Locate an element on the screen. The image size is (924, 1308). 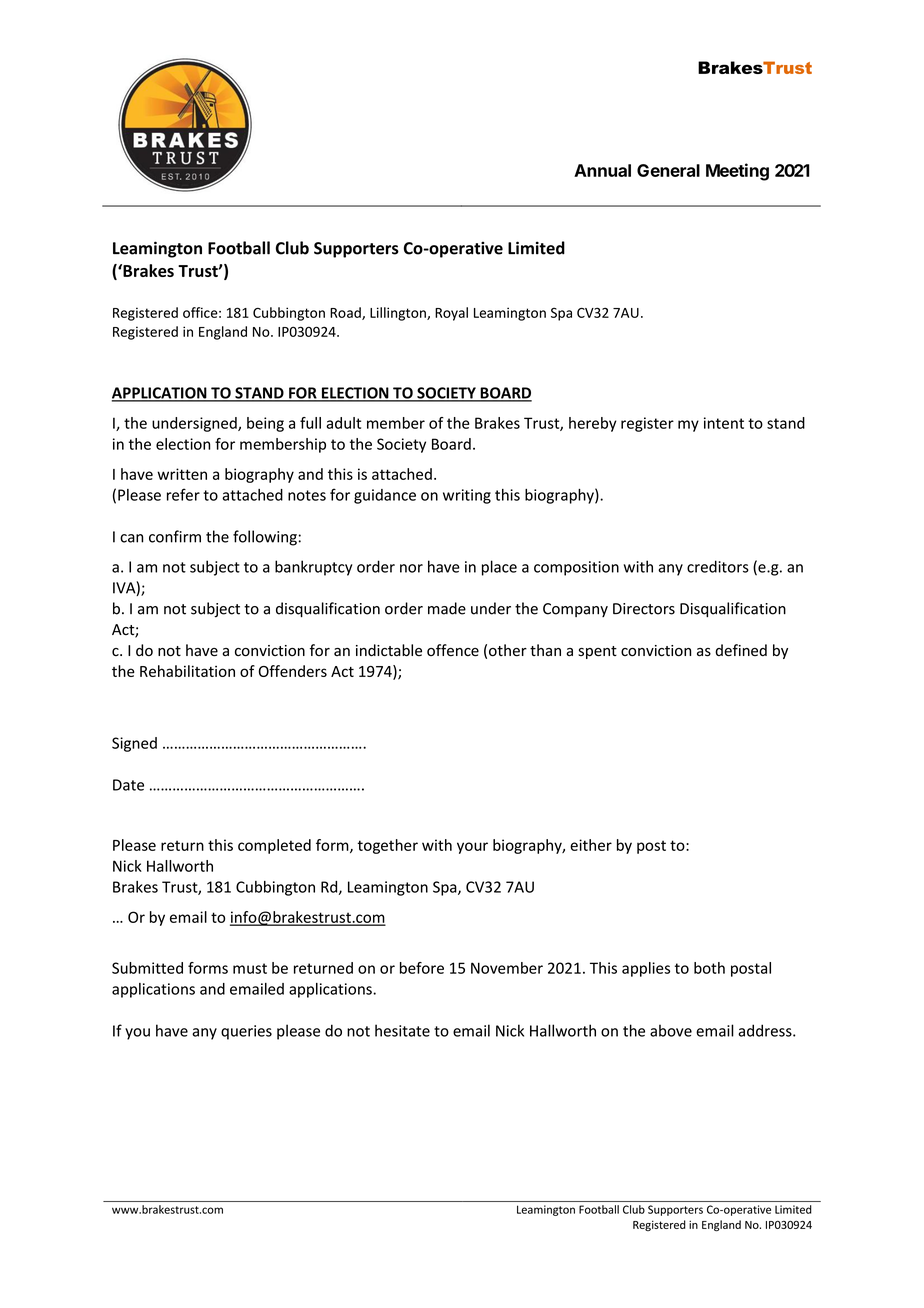
your is located at coordinates (472, 848).
